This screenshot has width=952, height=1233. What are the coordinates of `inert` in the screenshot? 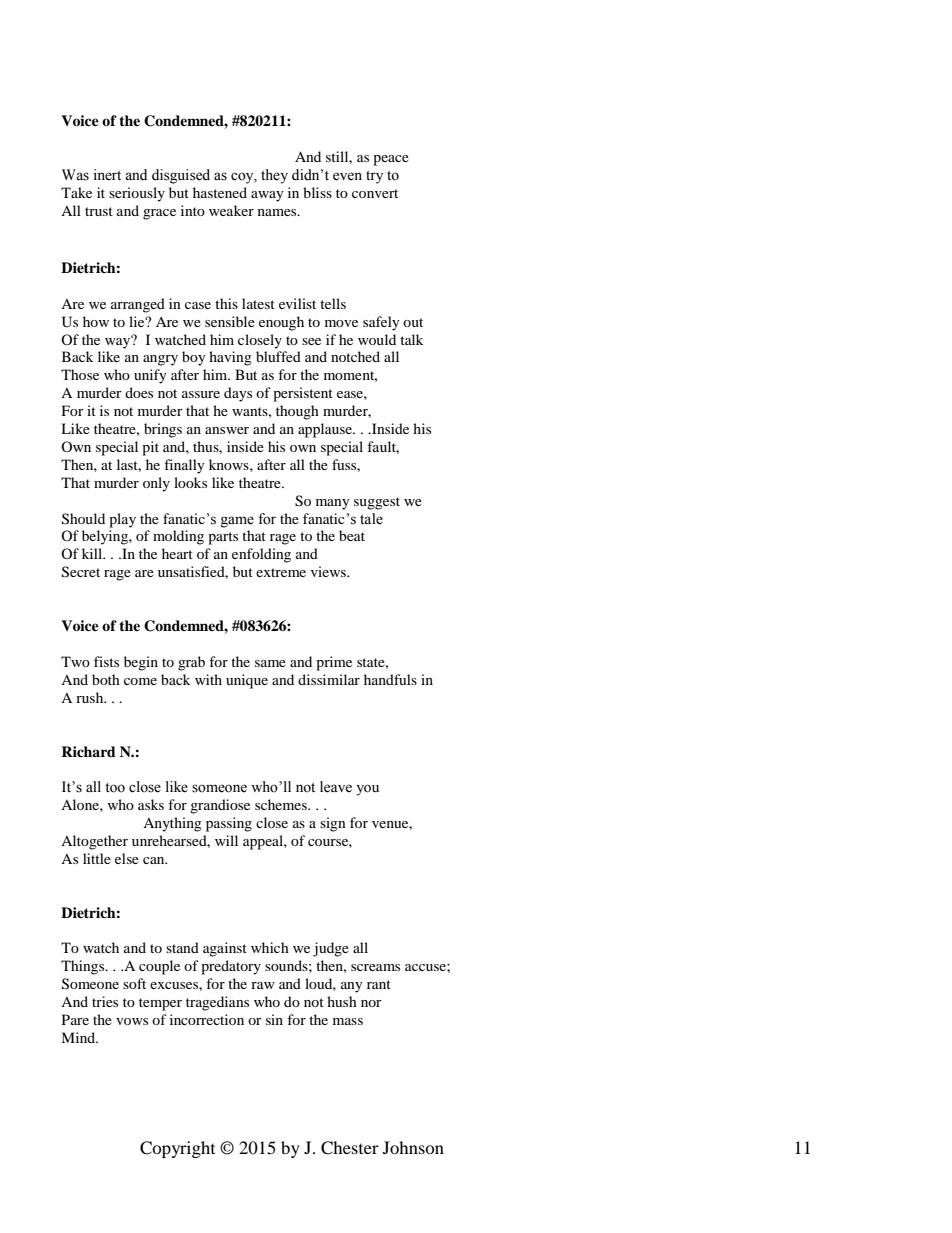 It's located at (107, 175).
